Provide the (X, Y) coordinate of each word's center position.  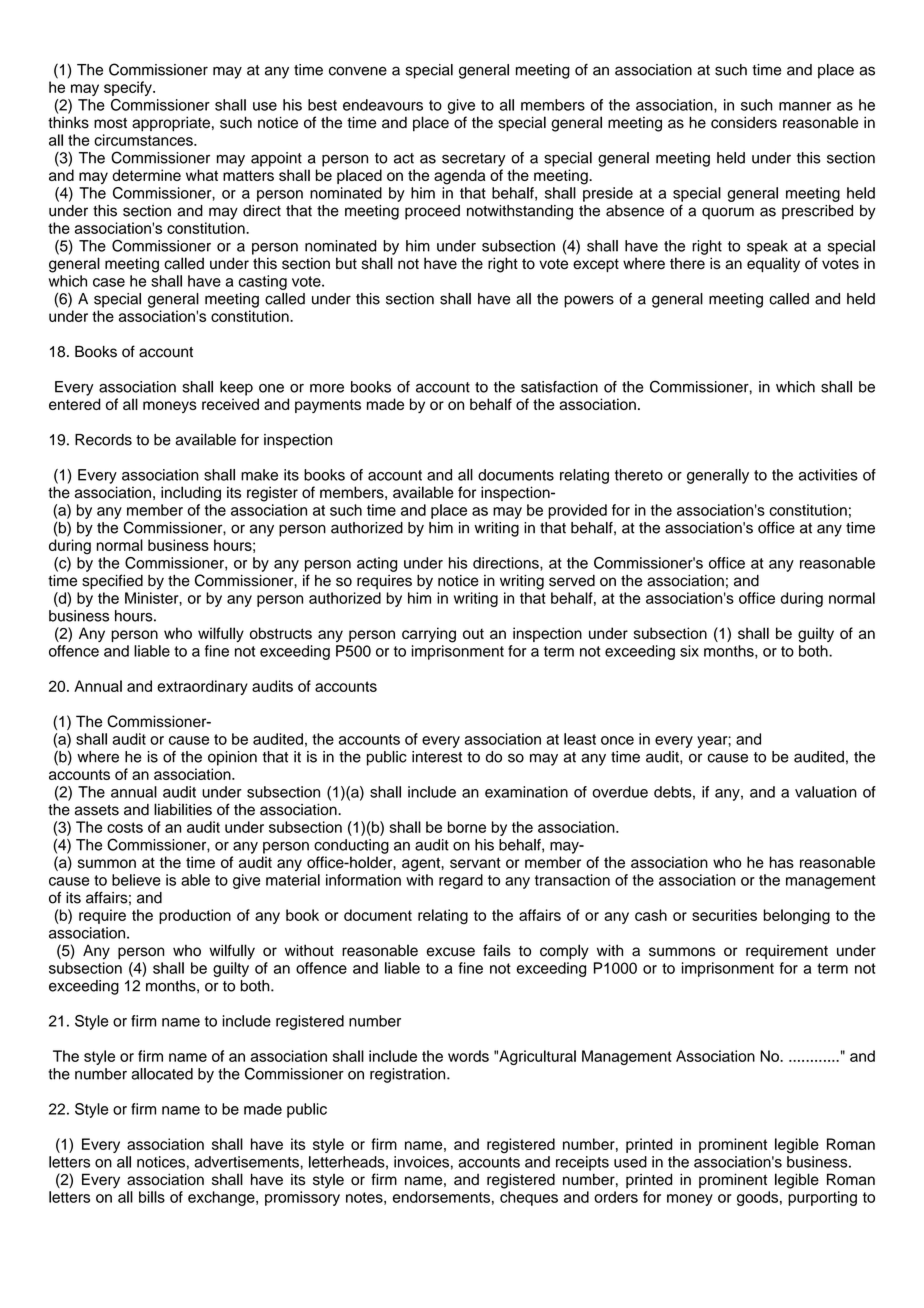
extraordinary (202, 687)
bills (152, 1197)
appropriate (171, 124)
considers (744, 122)
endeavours (383, 105)
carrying (429, 635)
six (689, 651)
